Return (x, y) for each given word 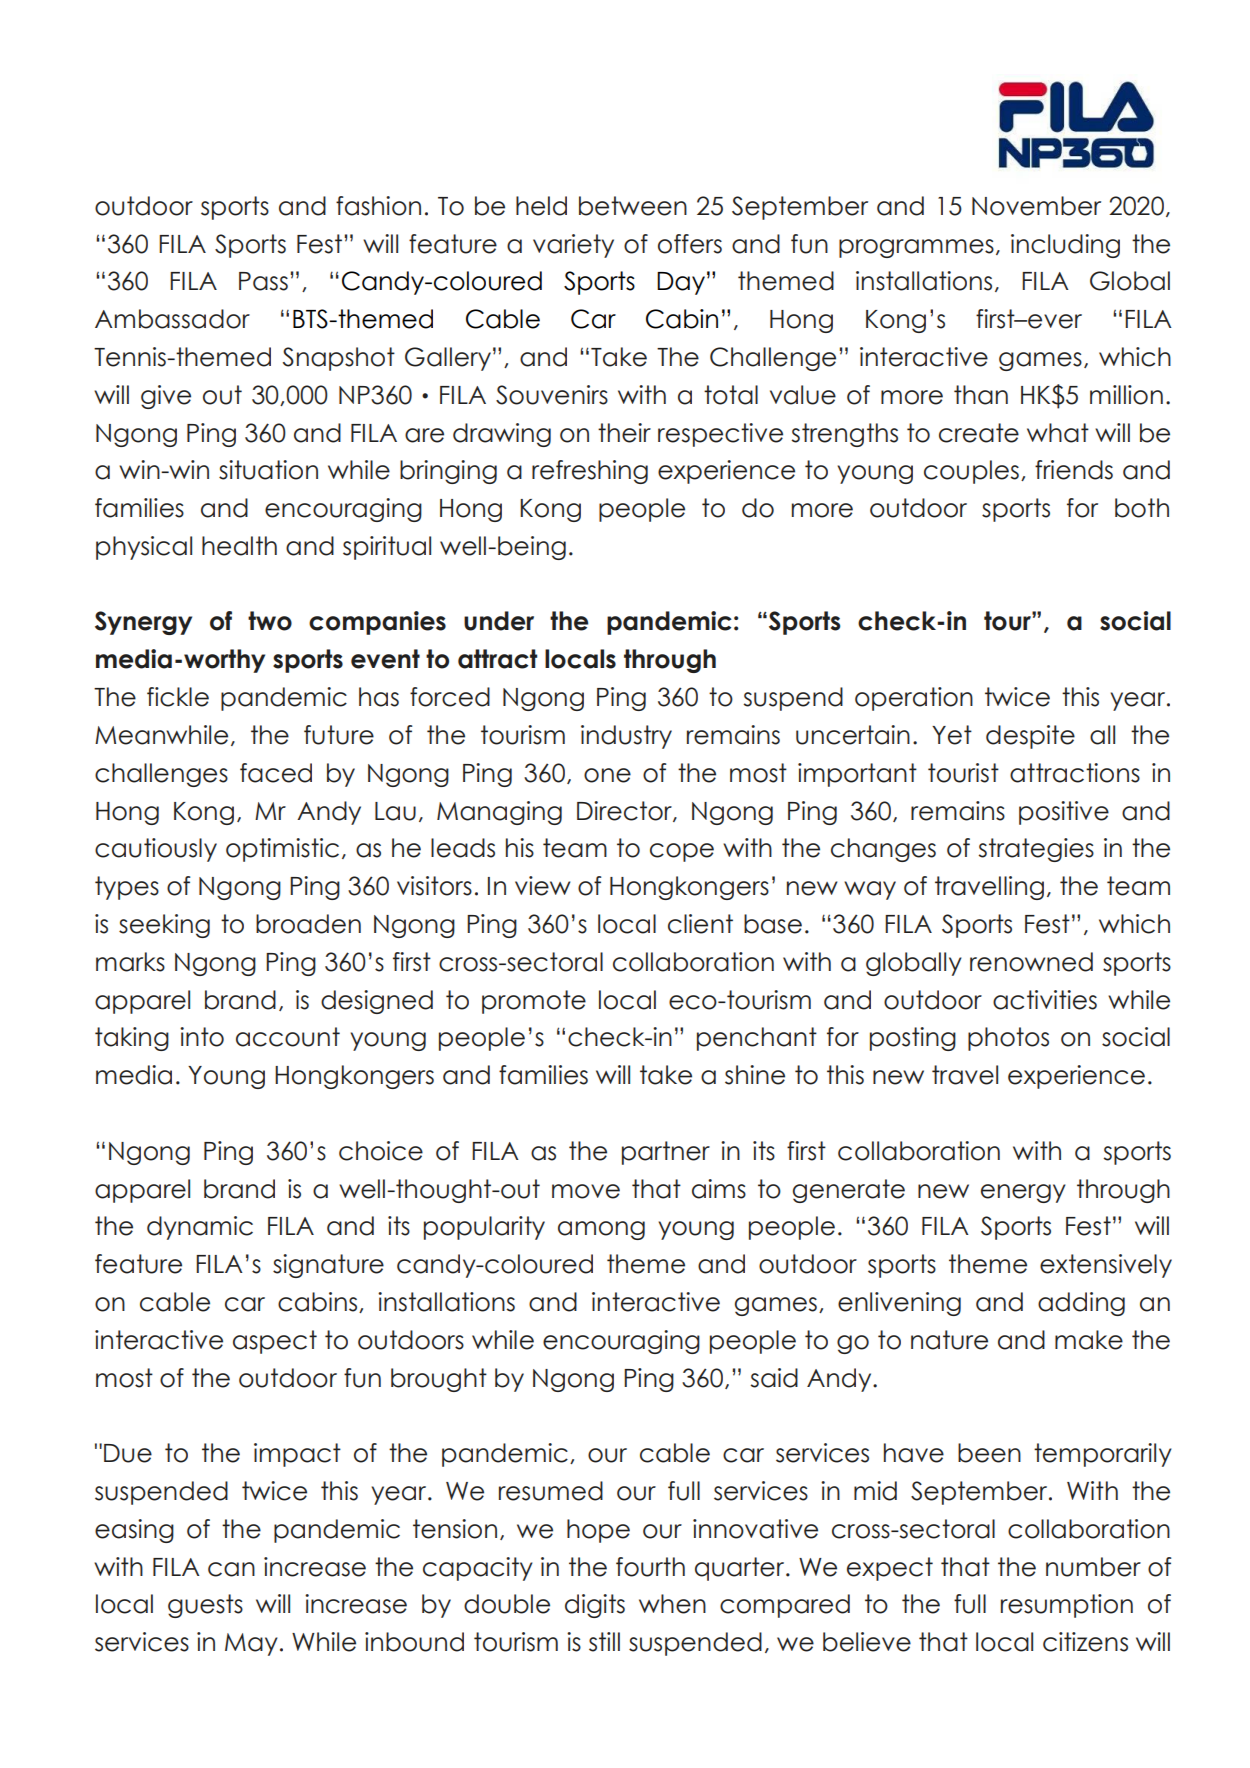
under (499, 621)
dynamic (200, 1228)
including (1065, 246)
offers (690, 244)
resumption (1067, 1606)
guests (205, 1606)
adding (1081, 1304)
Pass (263, 281)
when (672, 1604)
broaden (308, 924)
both (1142, 508)
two (270, 621)
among (601, 1230)
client (700, 924)
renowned (1031, 962)
